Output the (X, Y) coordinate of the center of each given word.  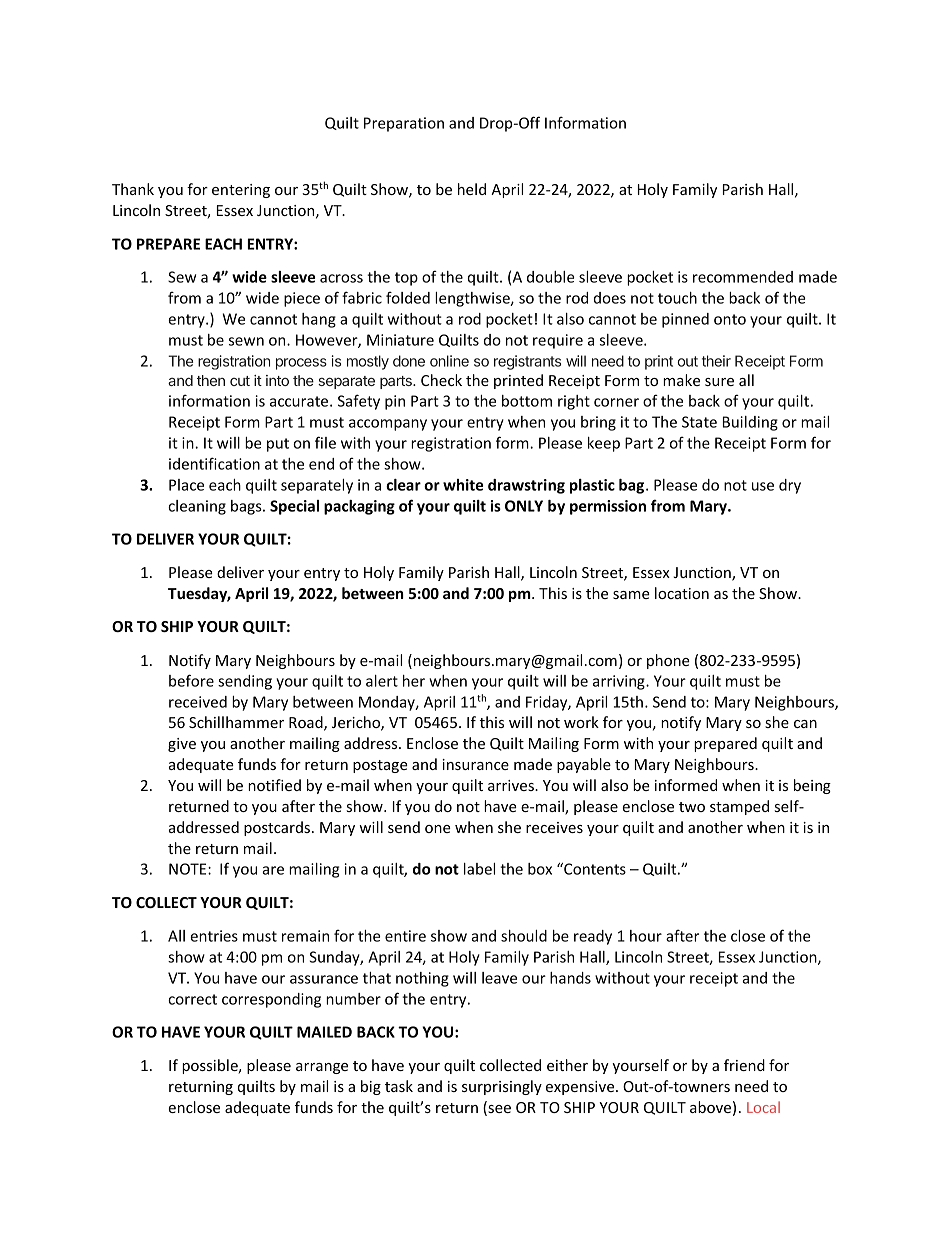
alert (382, 681)
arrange (322, 1068)
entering (241, 191)
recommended (743, 277)
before (191, 680)
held (472, 189)
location (682, 593)
